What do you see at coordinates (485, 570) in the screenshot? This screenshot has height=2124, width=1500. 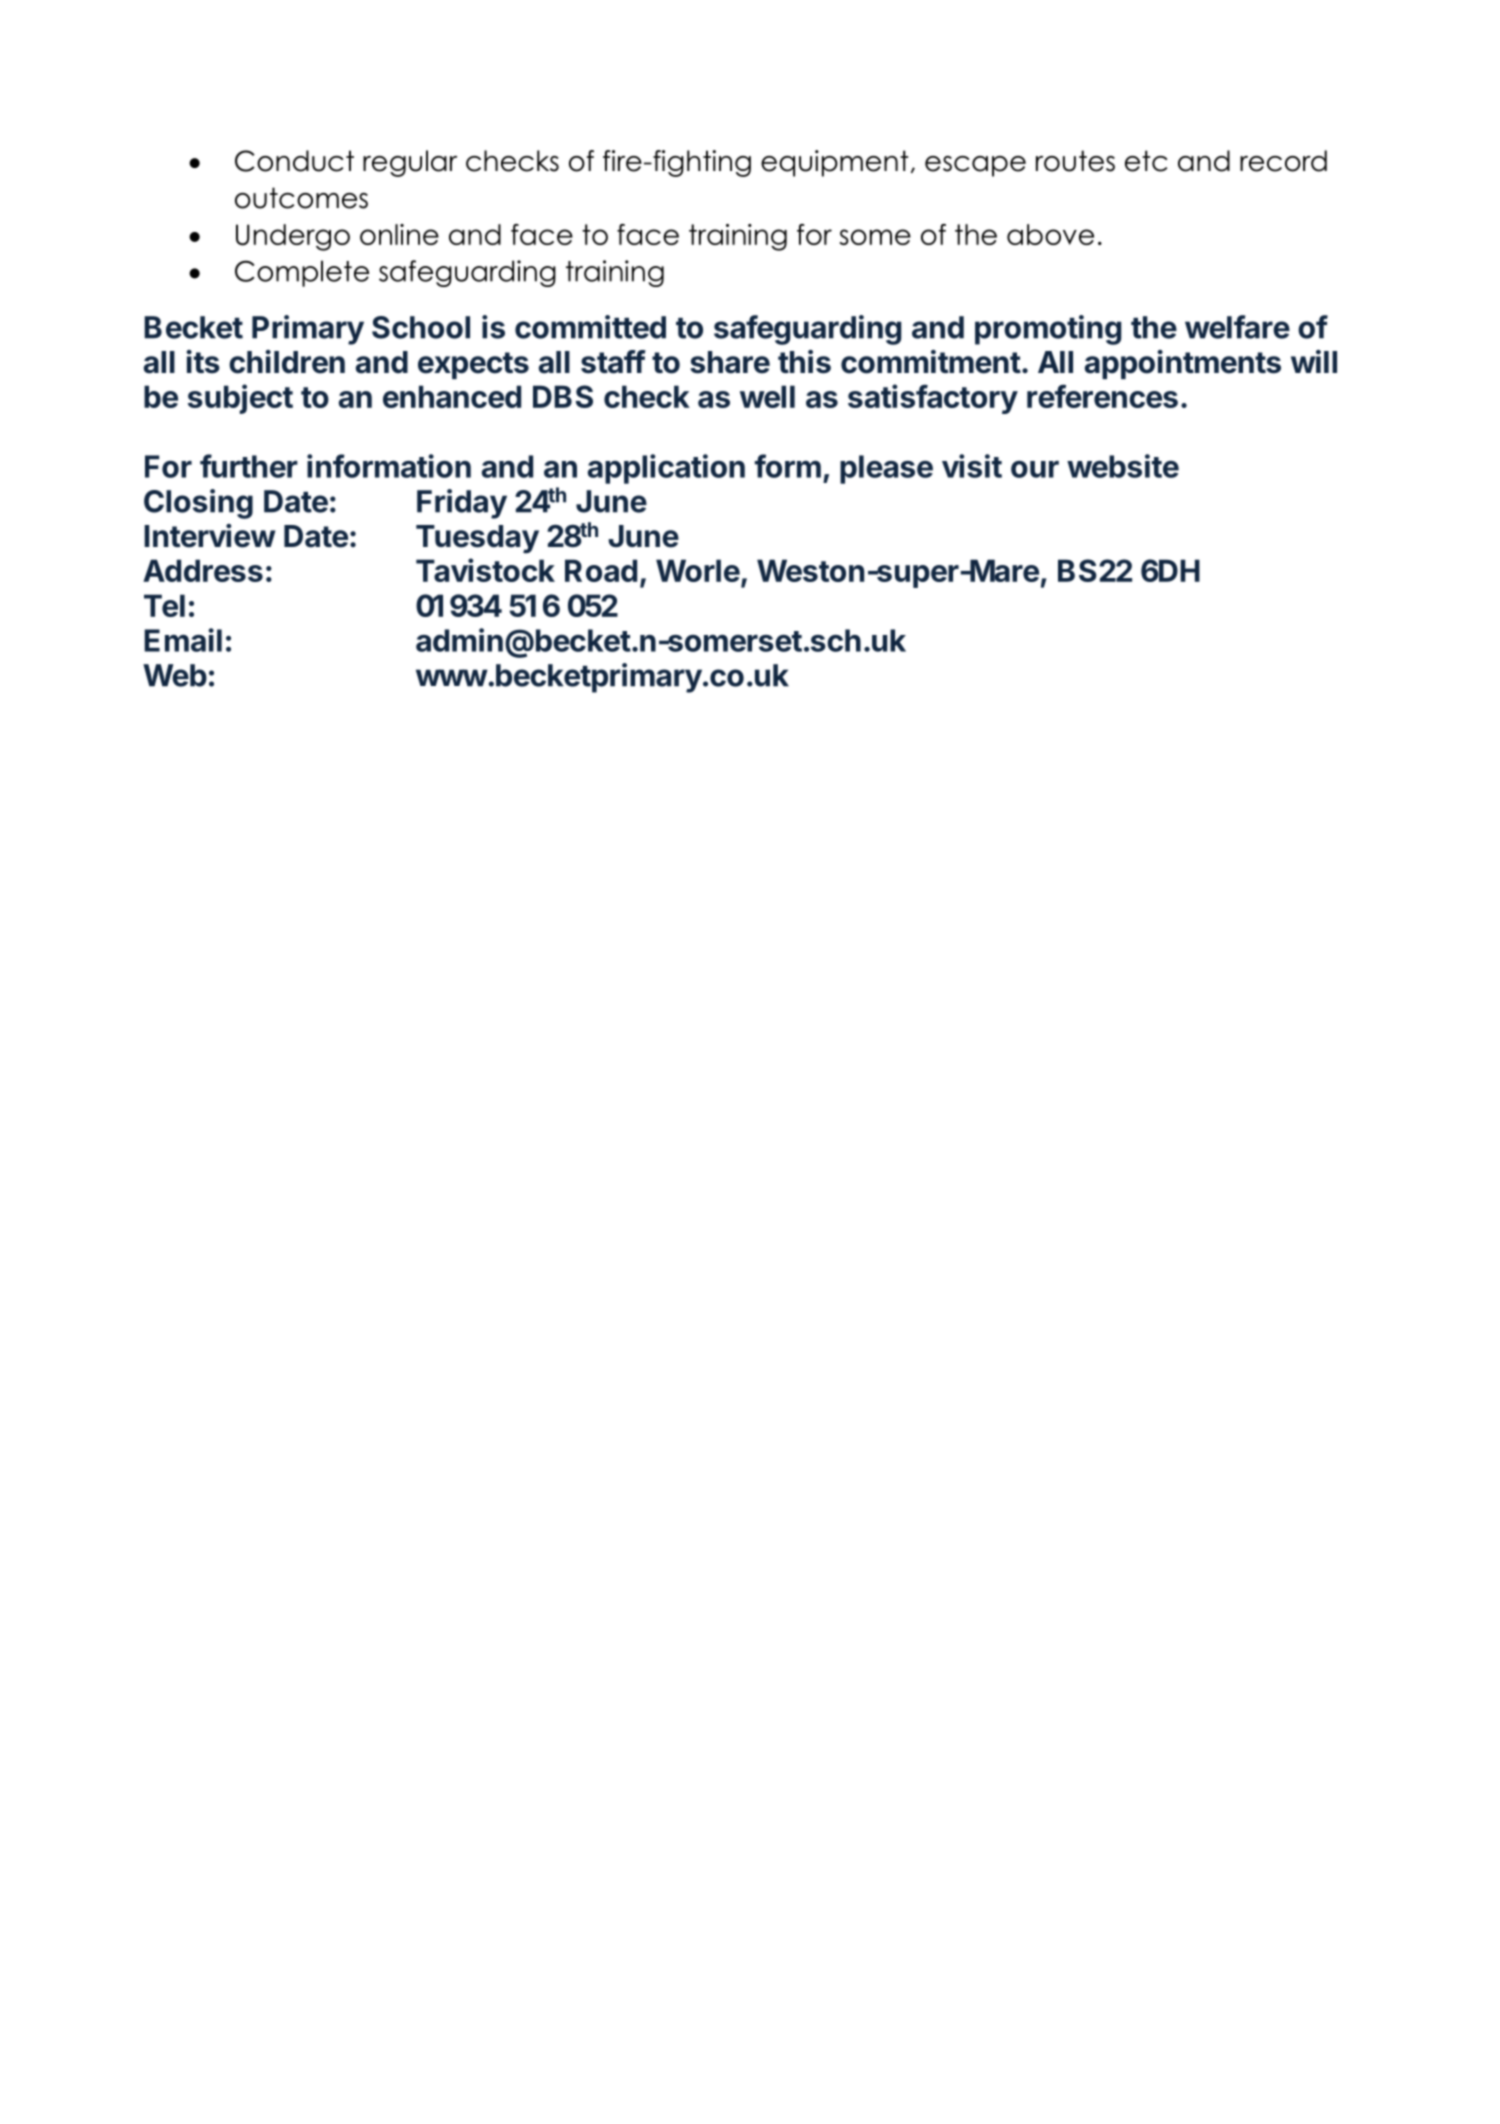 I see `Tavistock` at bounding box center [485, 570].
